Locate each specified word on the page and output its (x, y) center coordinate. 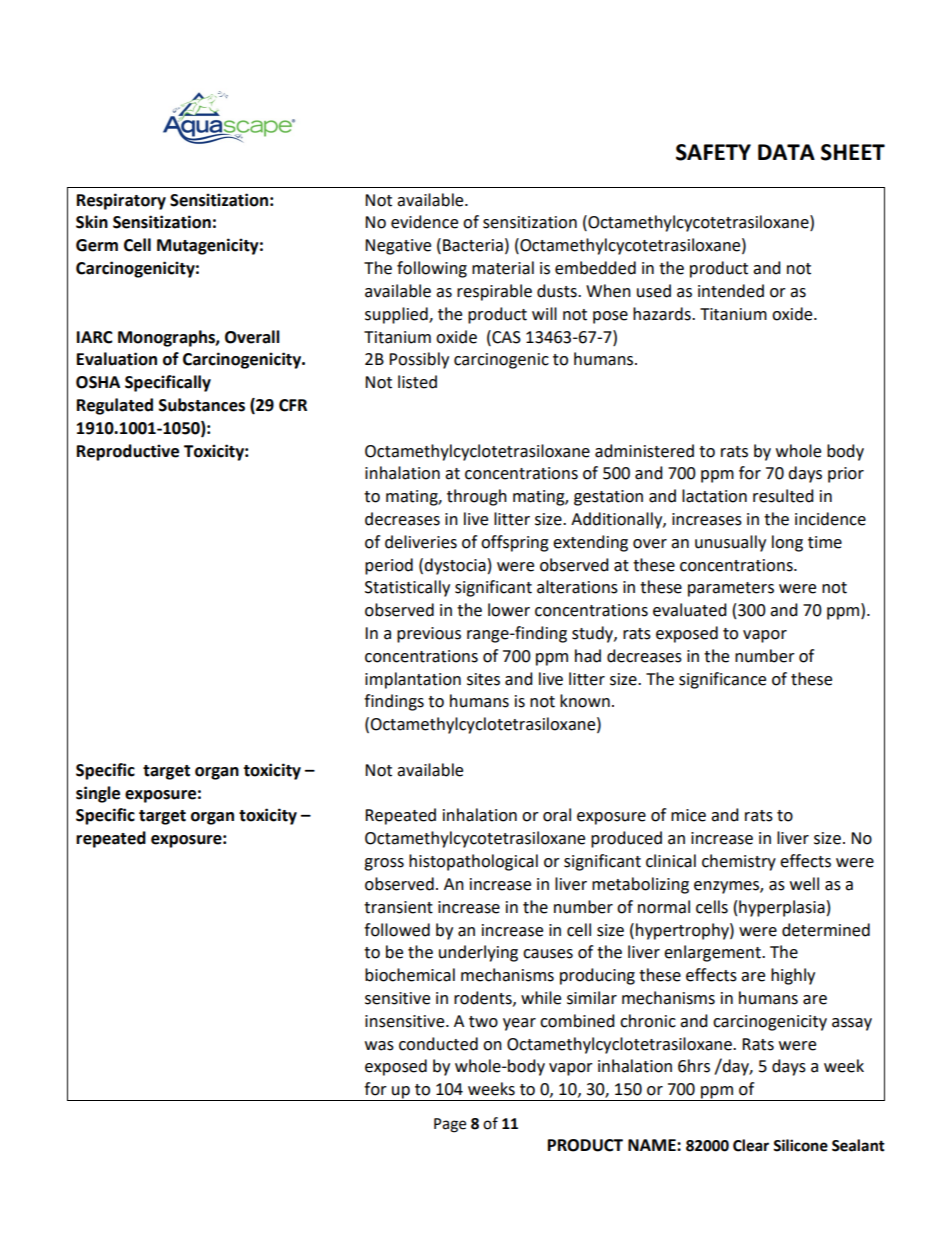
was (379, 1046)
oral (557, 815)
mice (688, 815)
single (98, 794)
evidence (424, 222)
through (477, 497)
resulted (783, 496)
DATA (786, 152)
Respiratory (121, 201)
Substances (202, 405)
